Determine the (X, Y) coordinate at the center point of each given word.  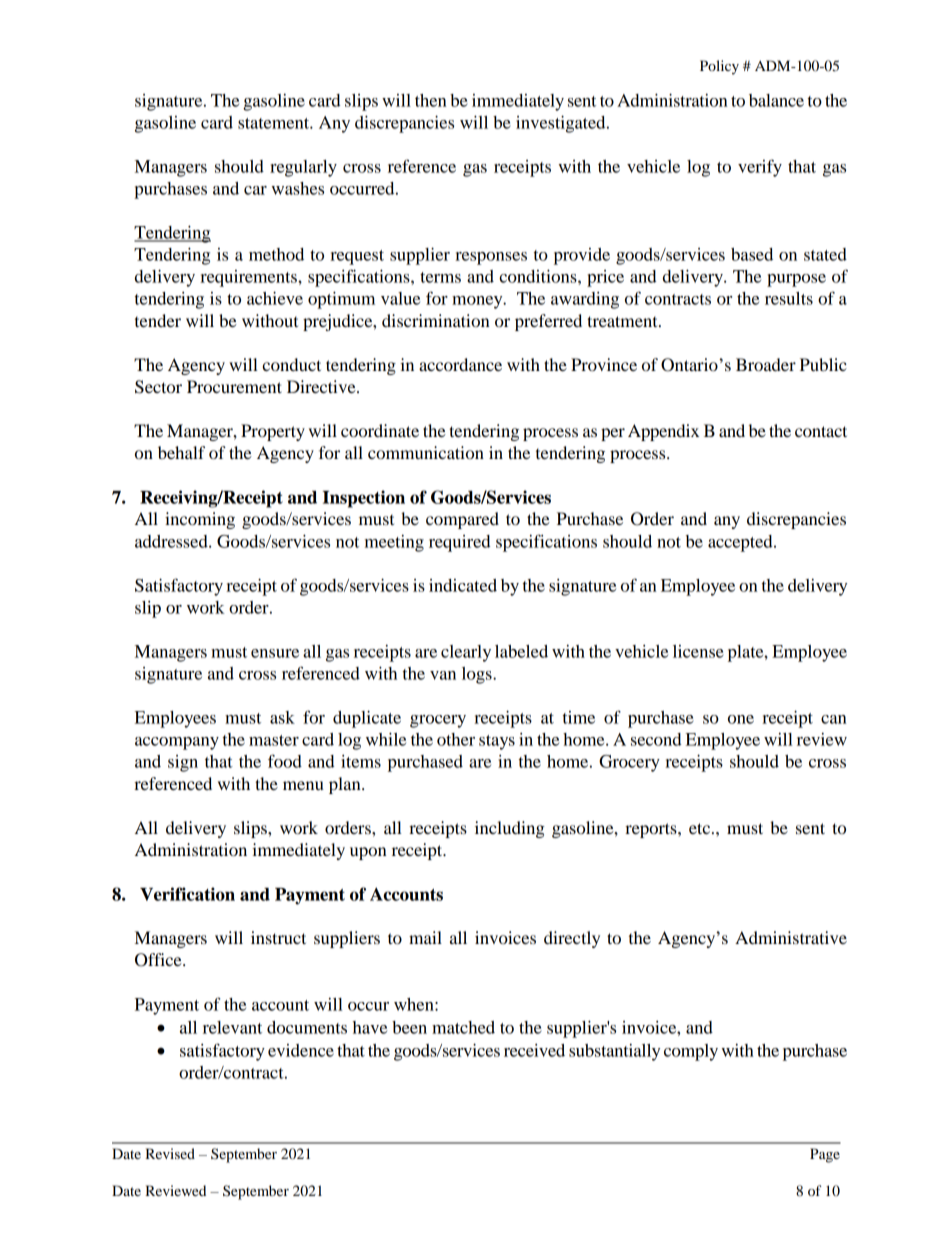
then (431, 100)
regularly (303, 168)
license (698, 651)
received (534, 1050)
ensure (275, 653)
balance (776, 100)
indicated (463, 585)
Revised (170, 1153)
